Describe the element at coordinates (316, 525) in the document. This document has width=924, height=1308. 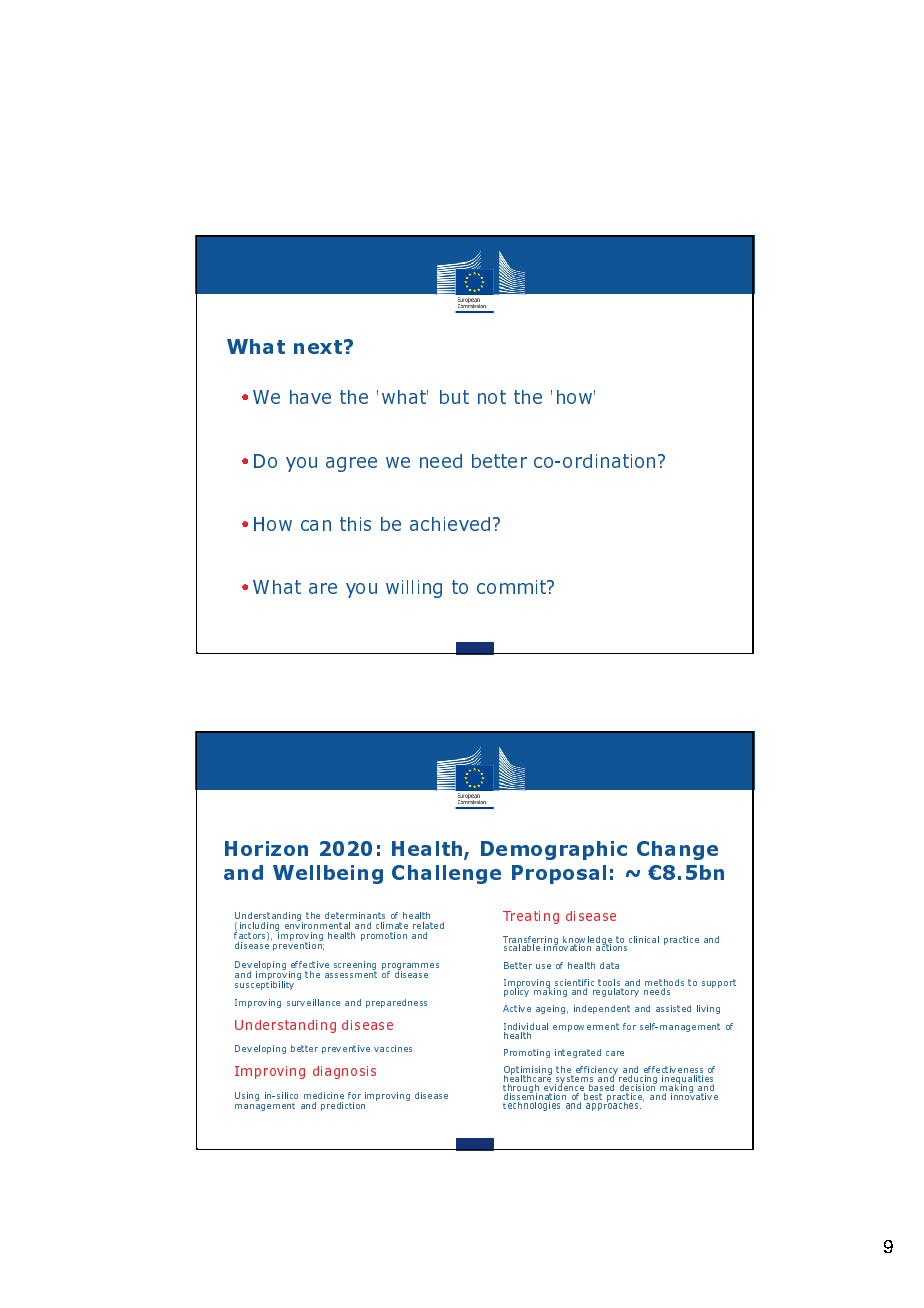
I see `can` at that location.
